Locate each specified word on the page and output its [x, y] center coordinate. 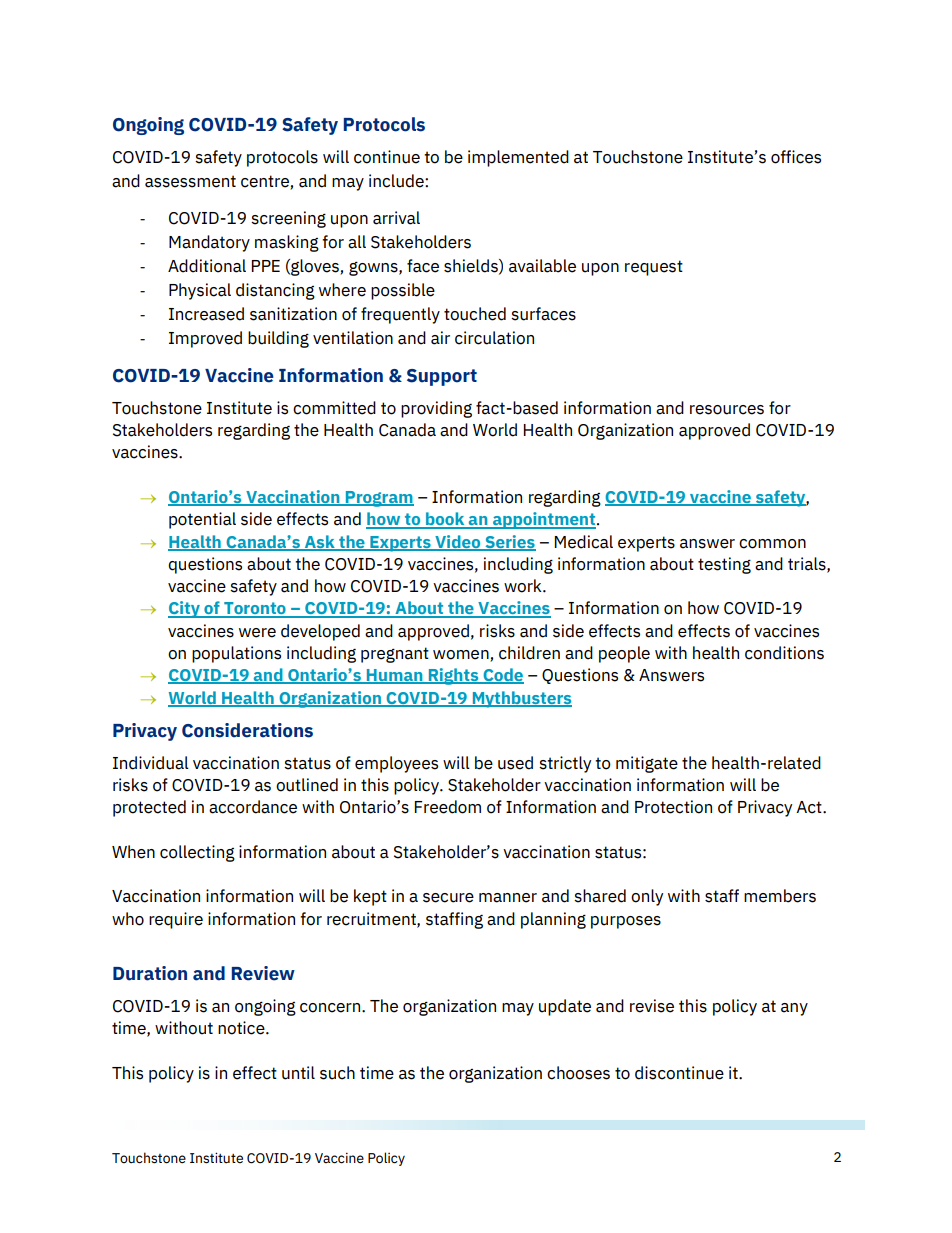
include [397, 181]
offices [796, 157]
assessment [190, 181]
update [565, 1007]
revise [652, 1006]
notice [242, 1028]
